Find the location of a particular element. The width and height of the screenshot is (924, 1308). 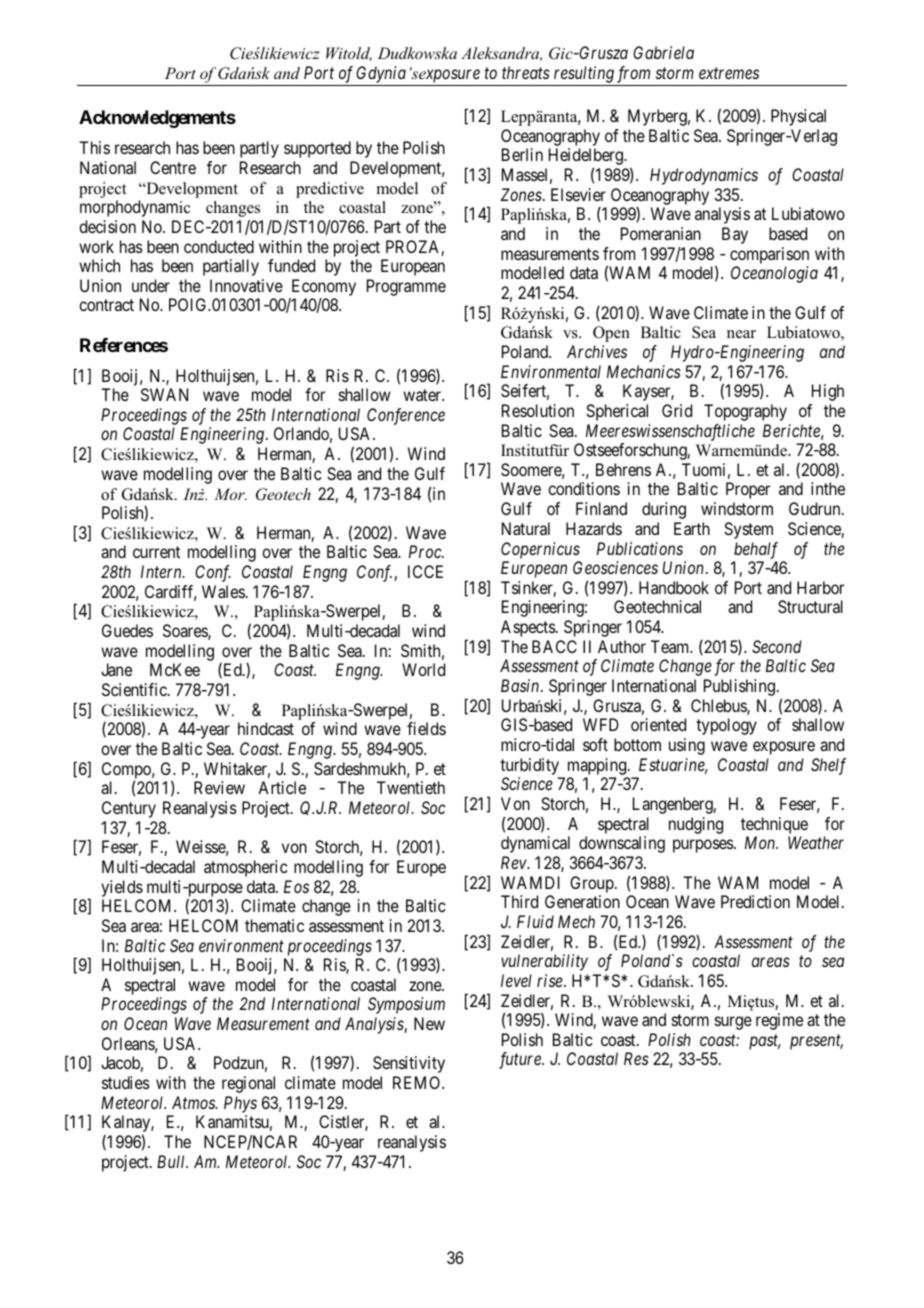

Centre is located at coordinates (173, 167).
